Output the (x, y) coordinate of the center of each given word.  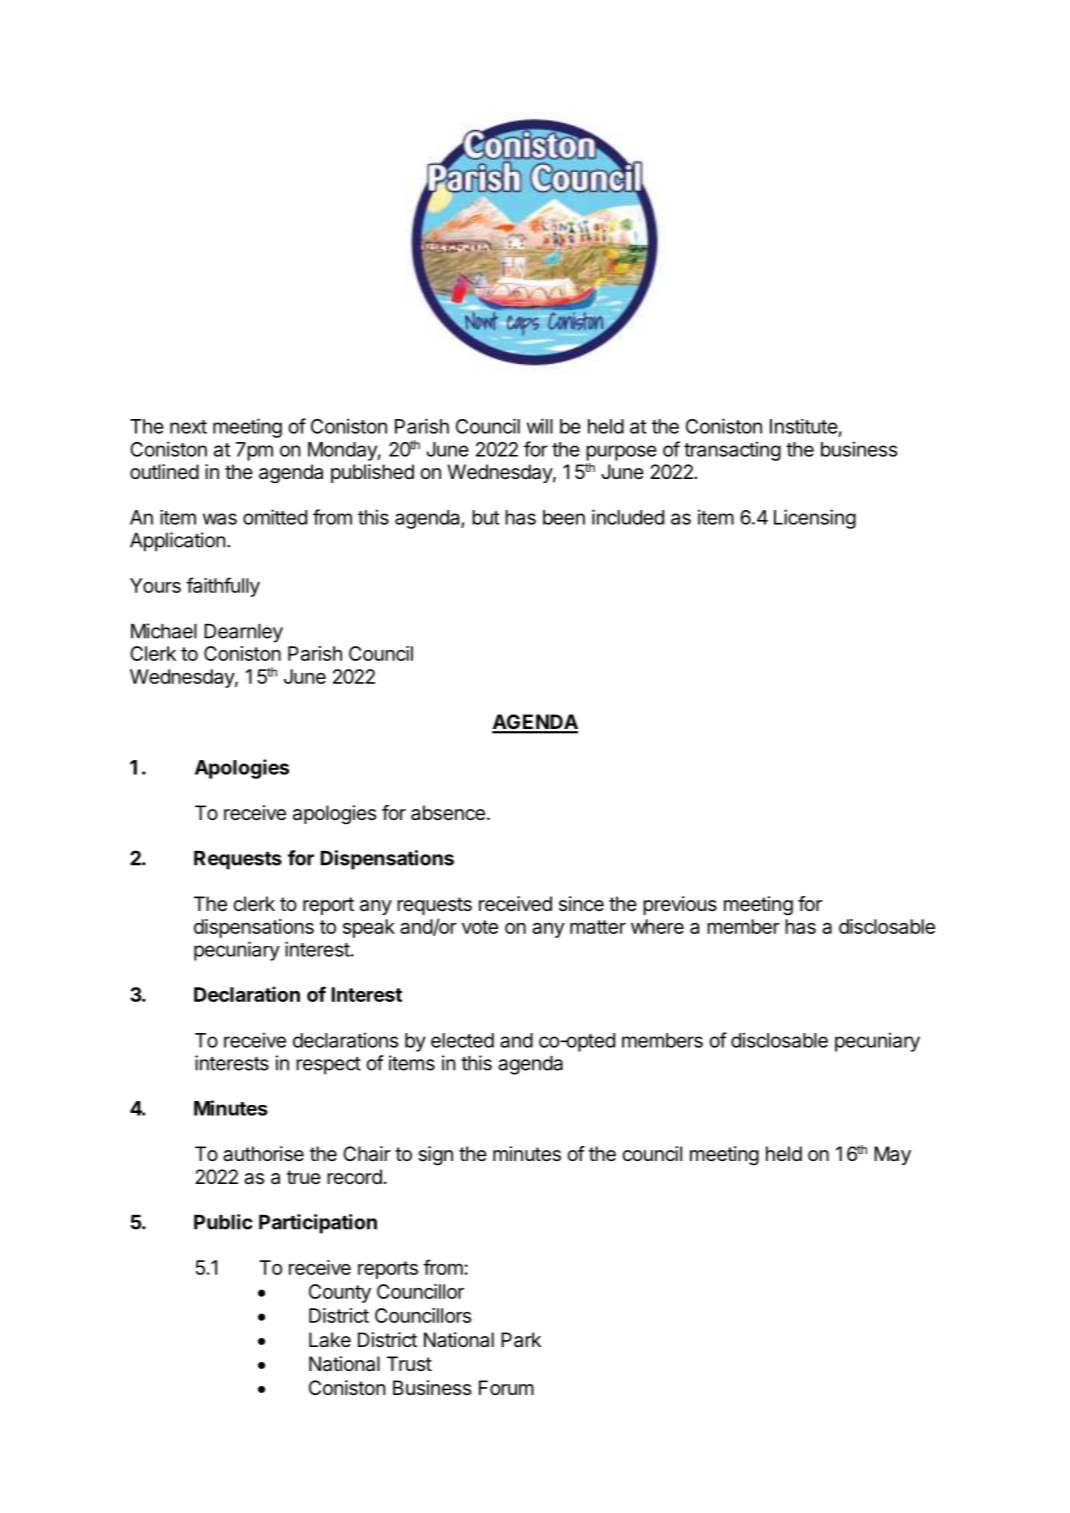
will (540, 426)
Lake (330, 1340)
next (188, 427)
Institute (804, 426)
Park (521, 1340)
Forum (506, 1387)
